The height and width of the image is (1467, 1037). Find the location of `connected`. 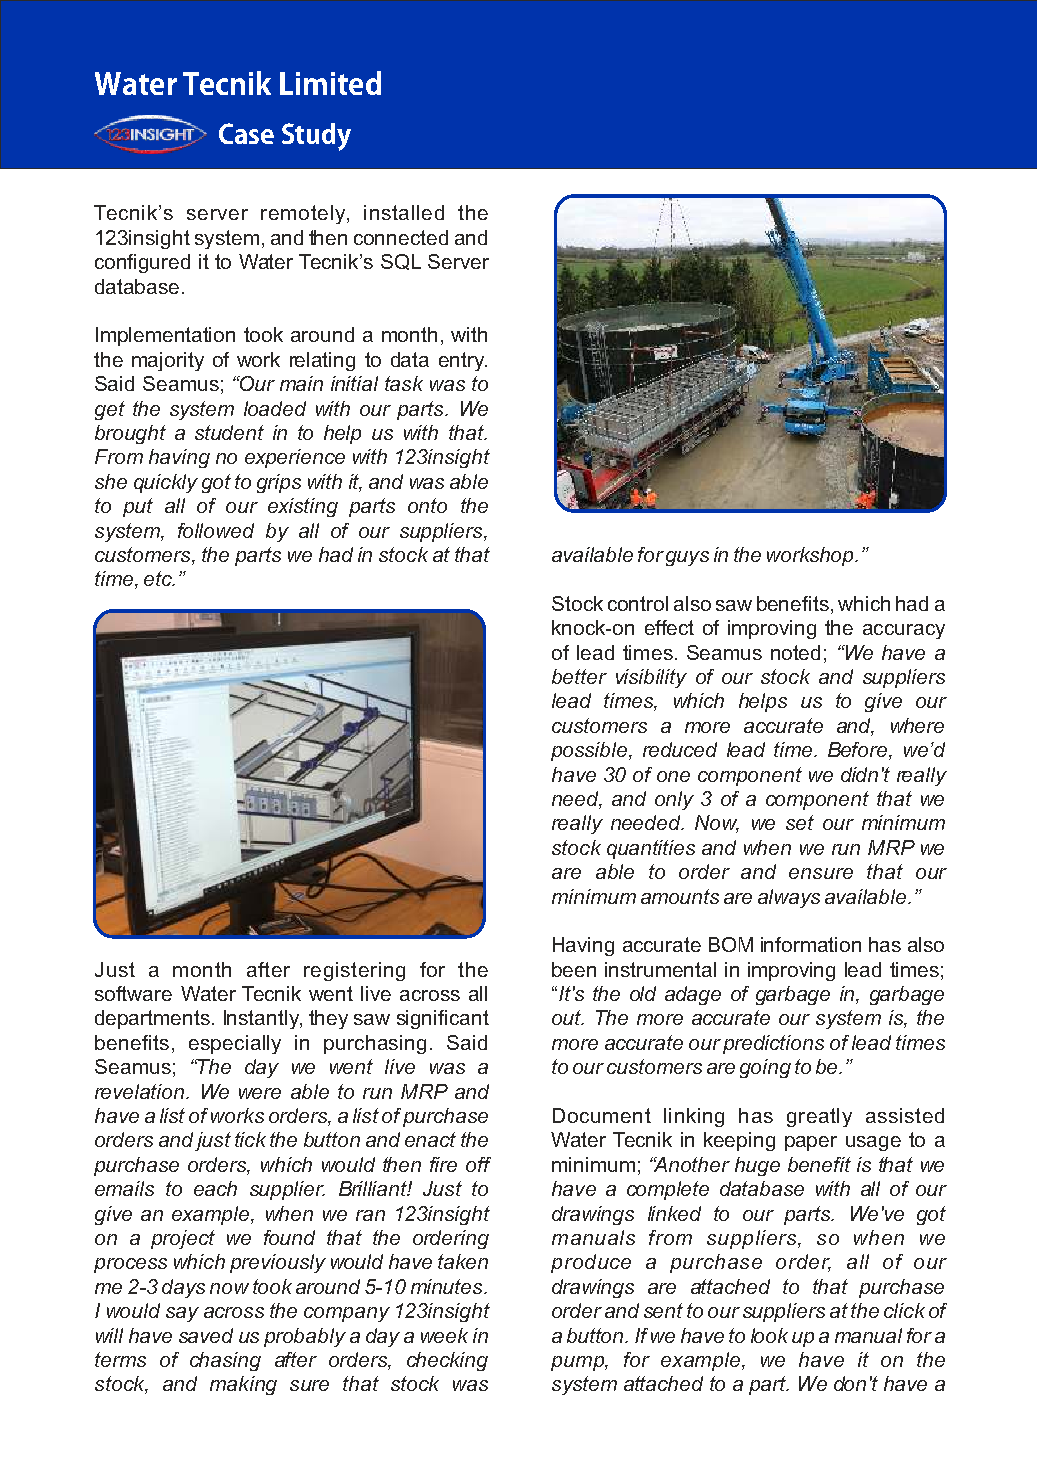

connected is located at coordinates (401, 237).
